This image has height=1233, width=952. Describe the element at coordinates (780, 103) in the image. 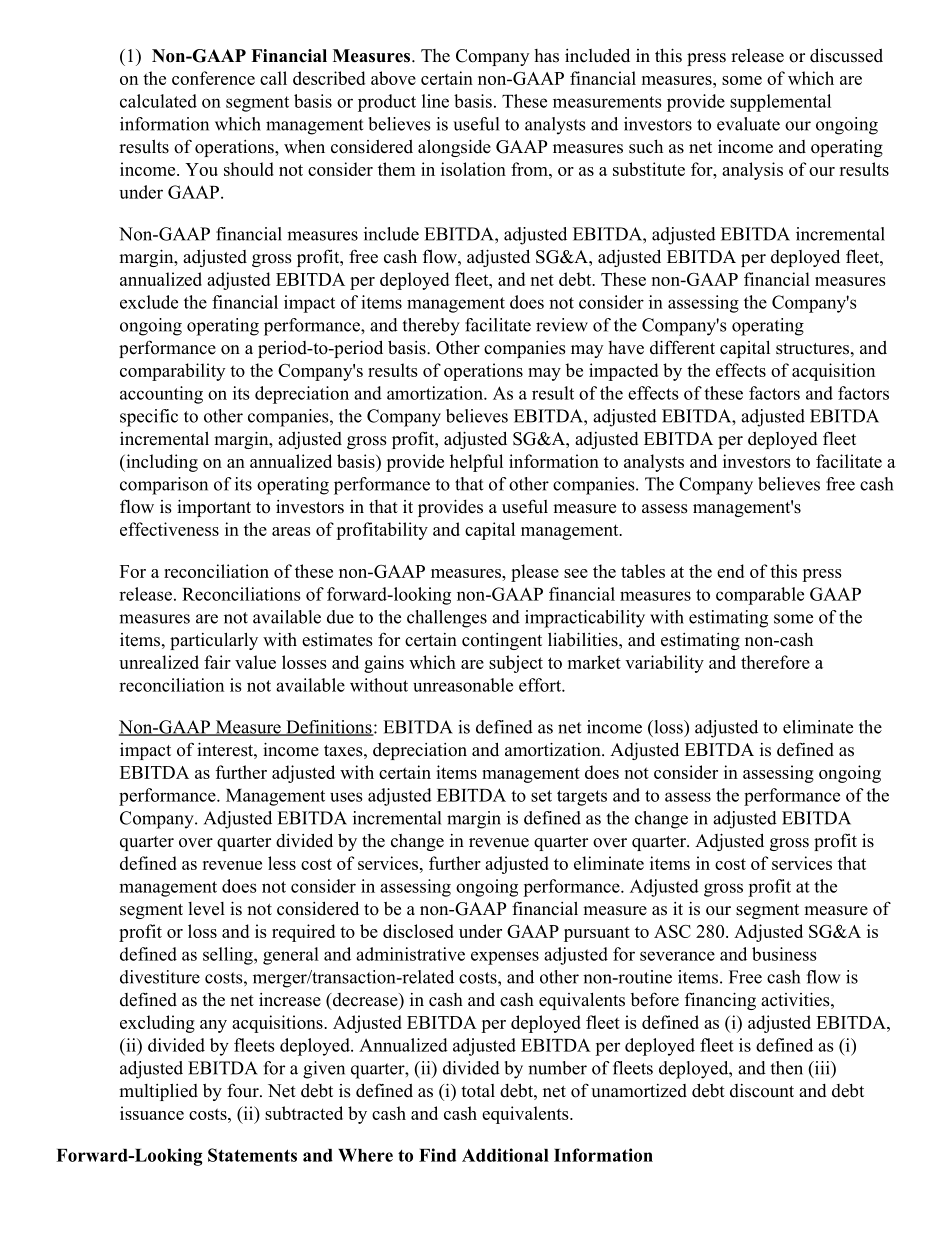

I see `supplemental` at that location.
